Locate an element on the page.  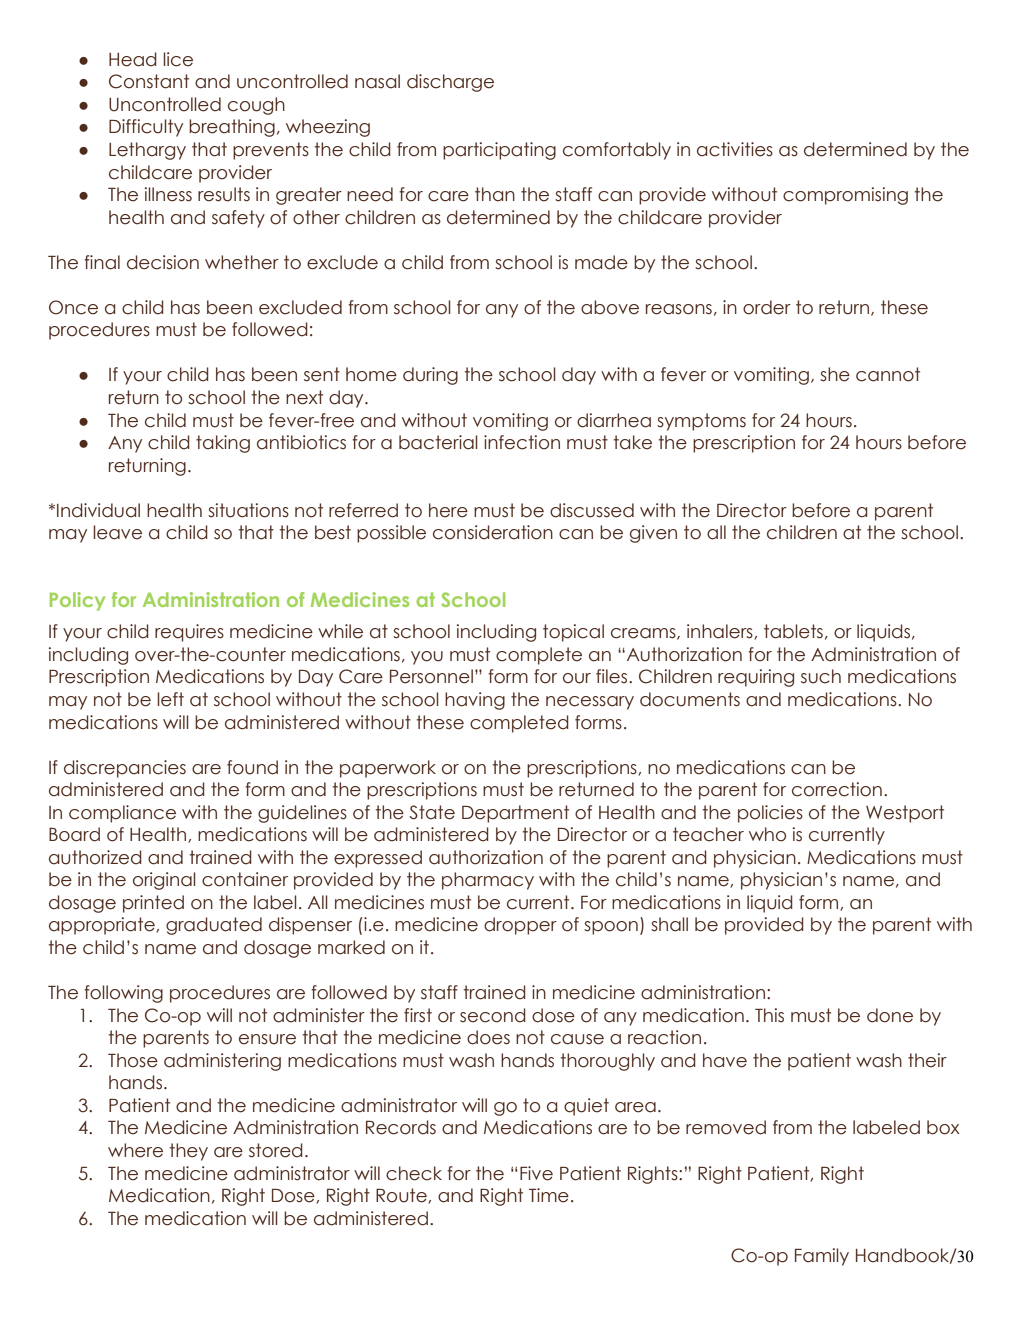
Time is located at coordinates (549, 1195).
